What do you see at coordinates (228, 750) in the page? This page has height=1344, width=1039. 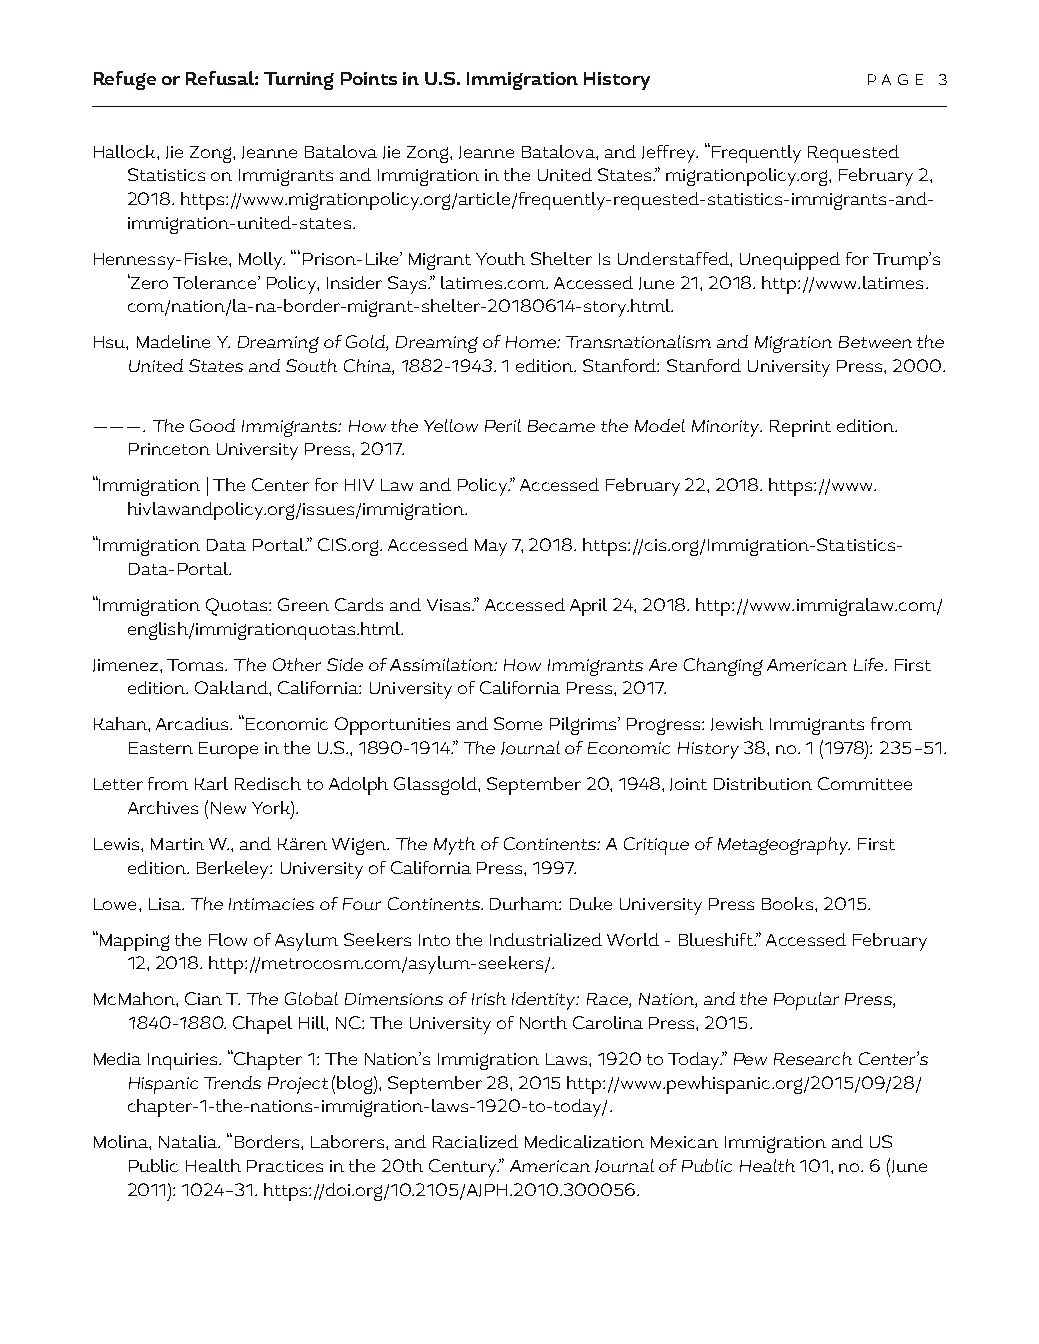 I see `Europe` at bounding box center [228, 750].
